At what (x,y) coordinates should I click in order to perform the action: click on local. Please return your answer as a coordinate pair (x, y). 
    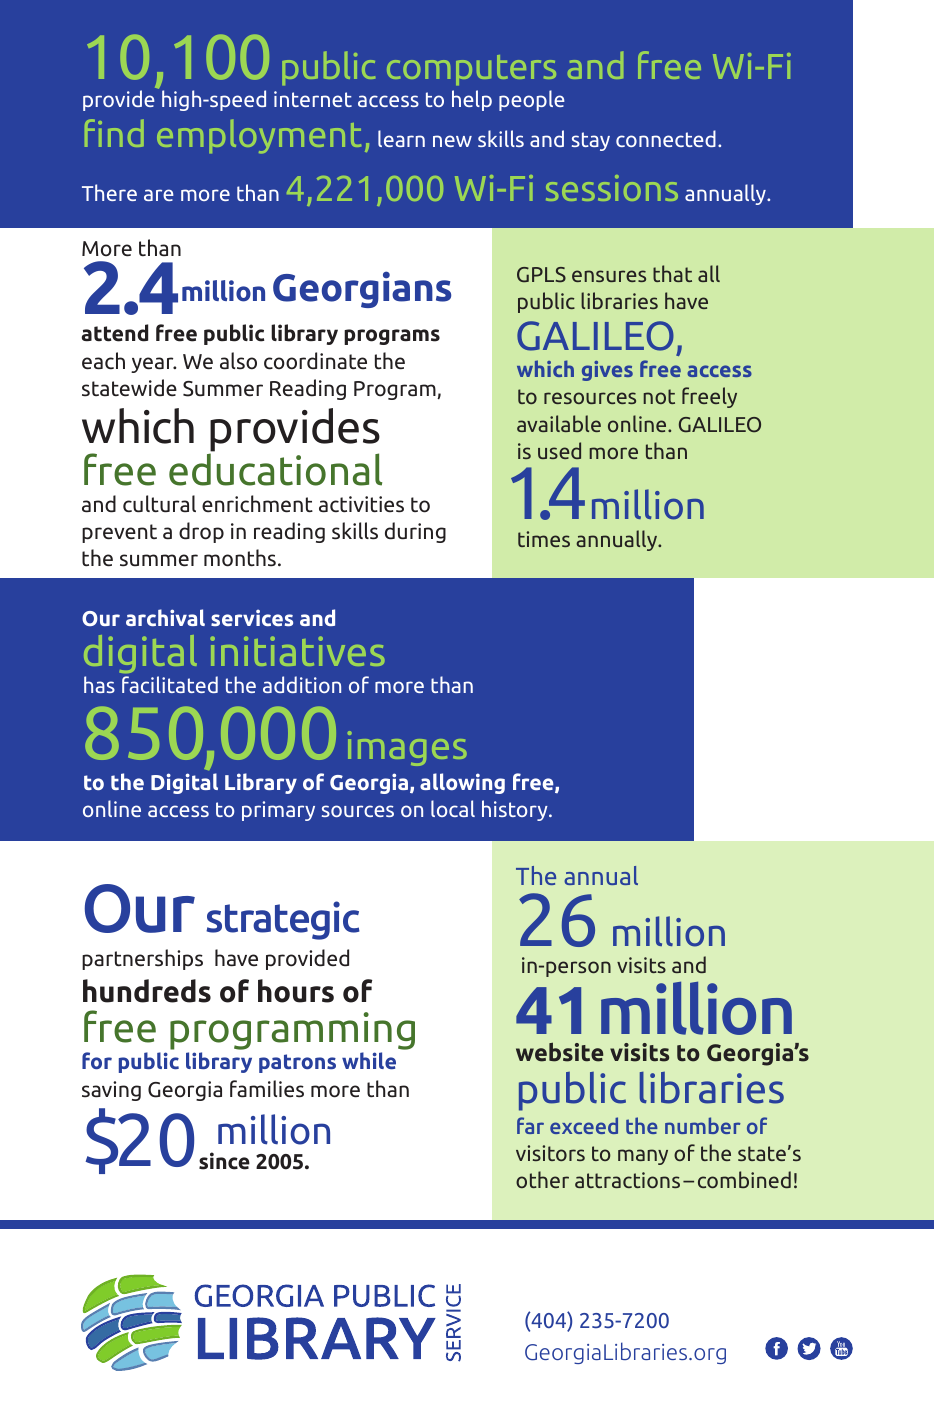
    Looking at the image, I should click on (453, 808).
